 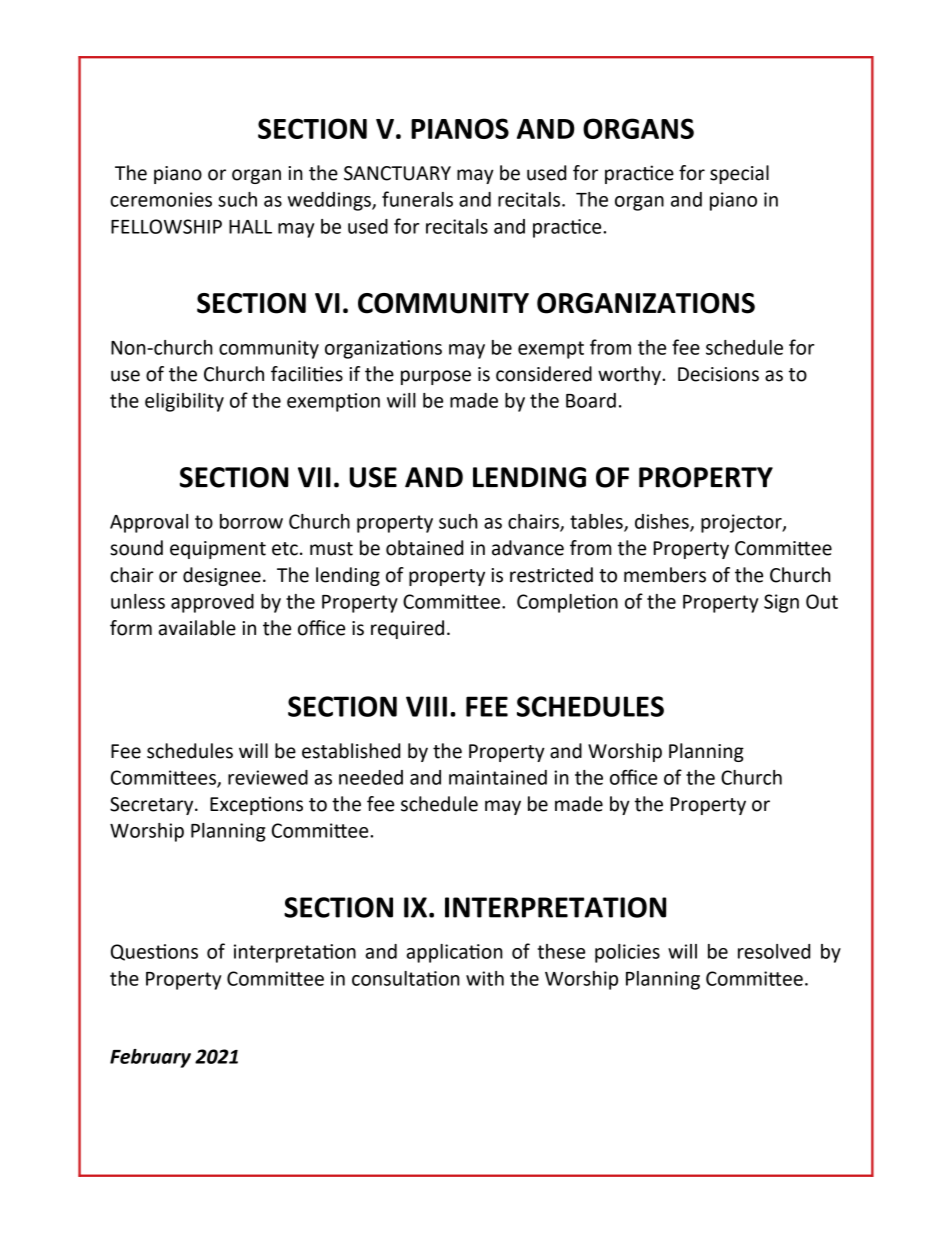 I want to click on Out, so click(x=822, y=601).
